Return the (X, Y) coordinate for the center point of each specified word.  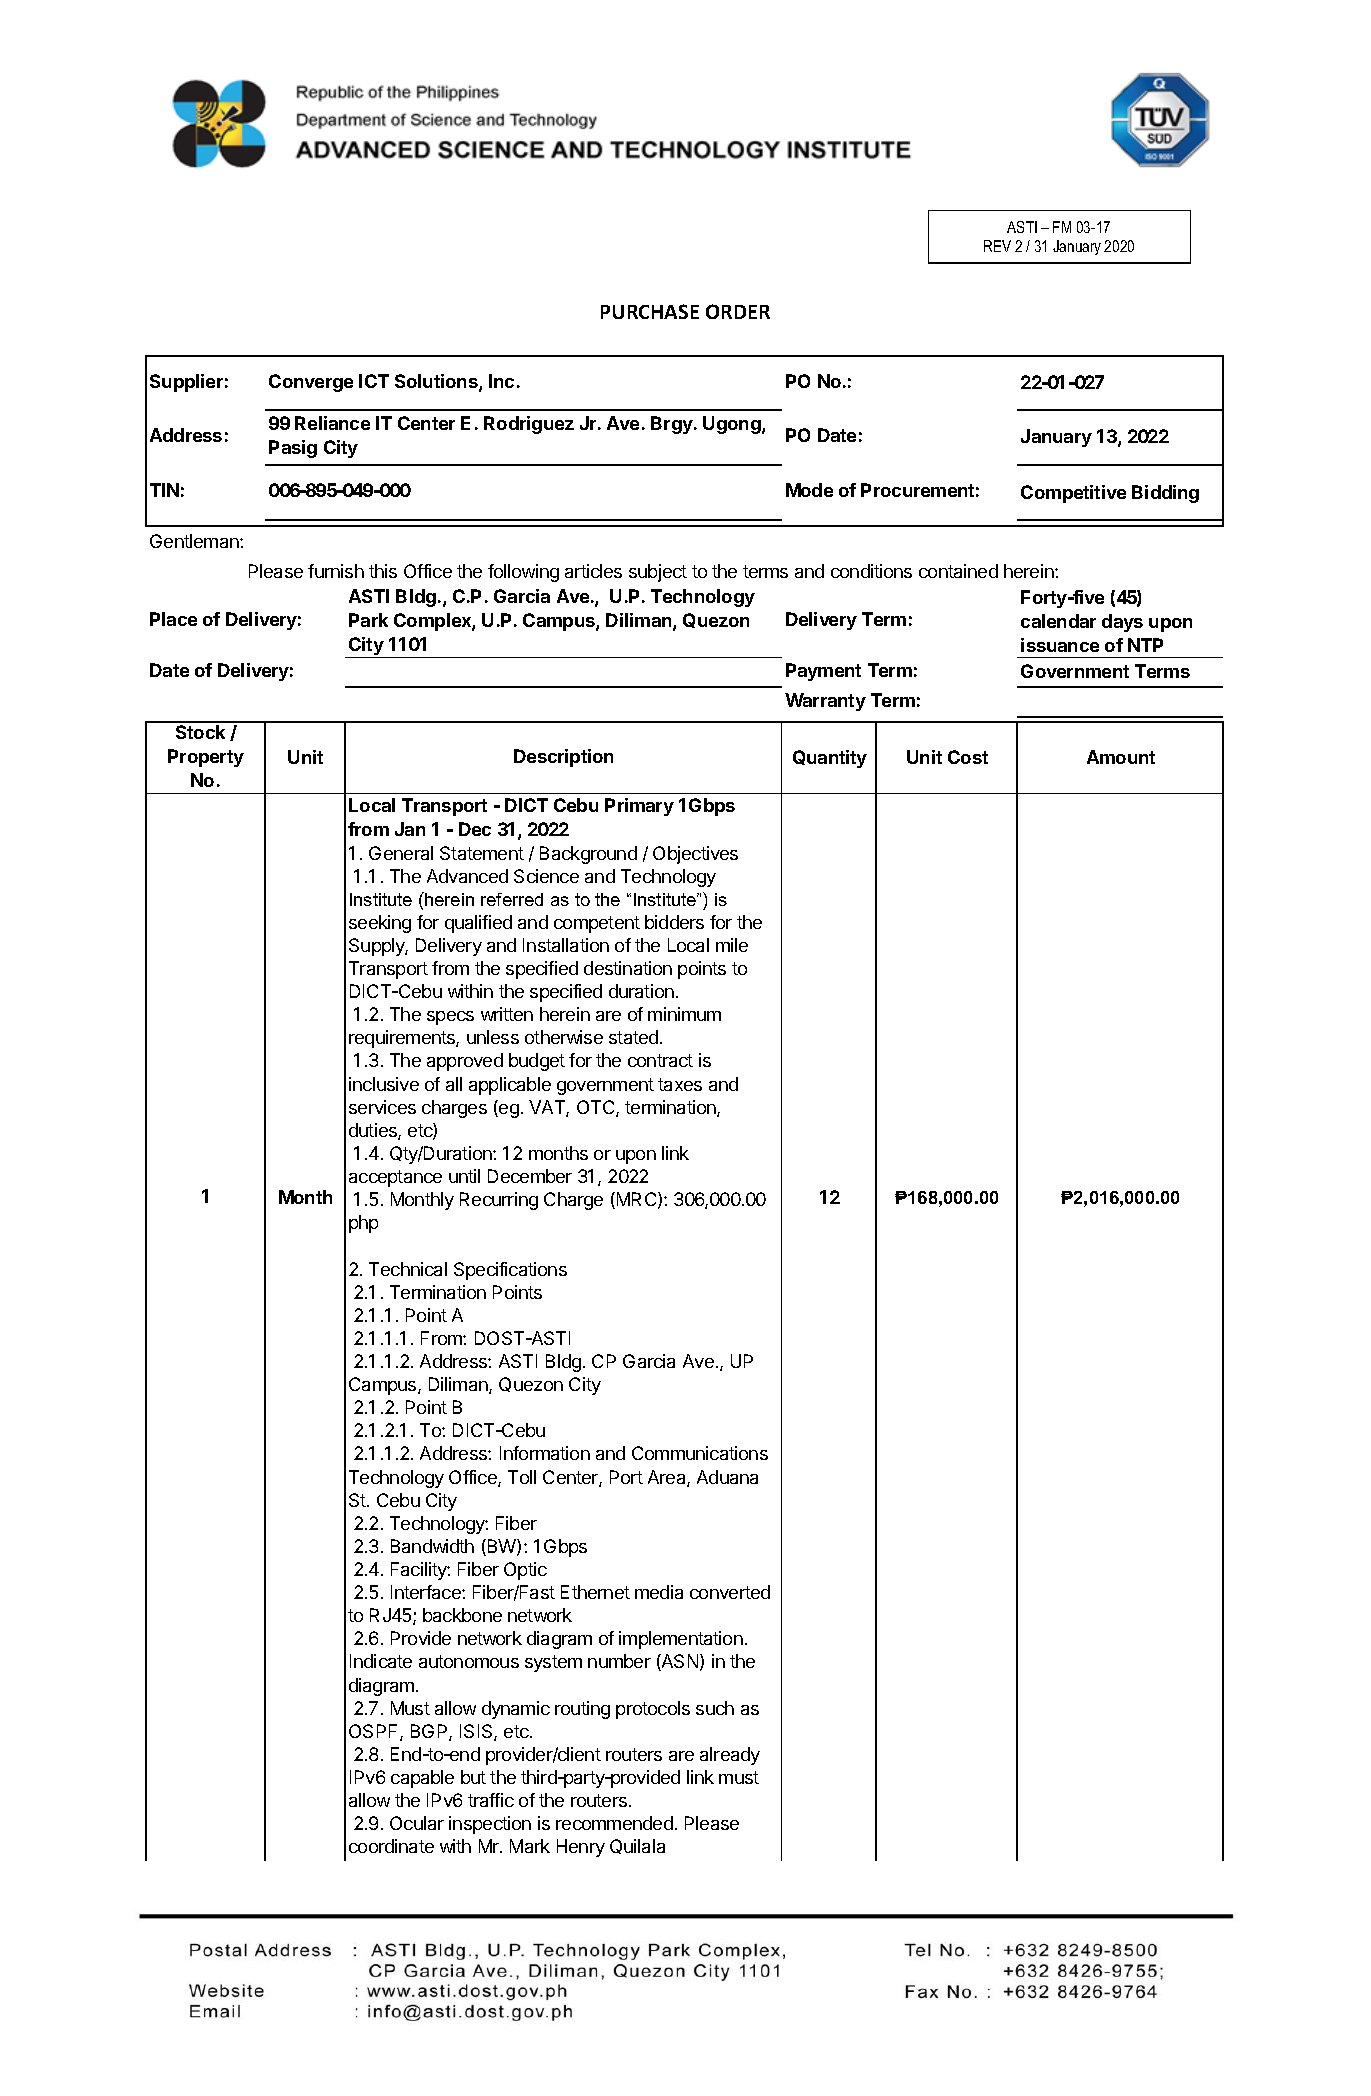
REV (997, 246)
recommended (614, 1823)
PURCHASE (650, 311)
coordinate (391, 1846)
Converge (311, 383)
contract (660, 1060)
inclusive (384, 1084)
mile (732, 945)
